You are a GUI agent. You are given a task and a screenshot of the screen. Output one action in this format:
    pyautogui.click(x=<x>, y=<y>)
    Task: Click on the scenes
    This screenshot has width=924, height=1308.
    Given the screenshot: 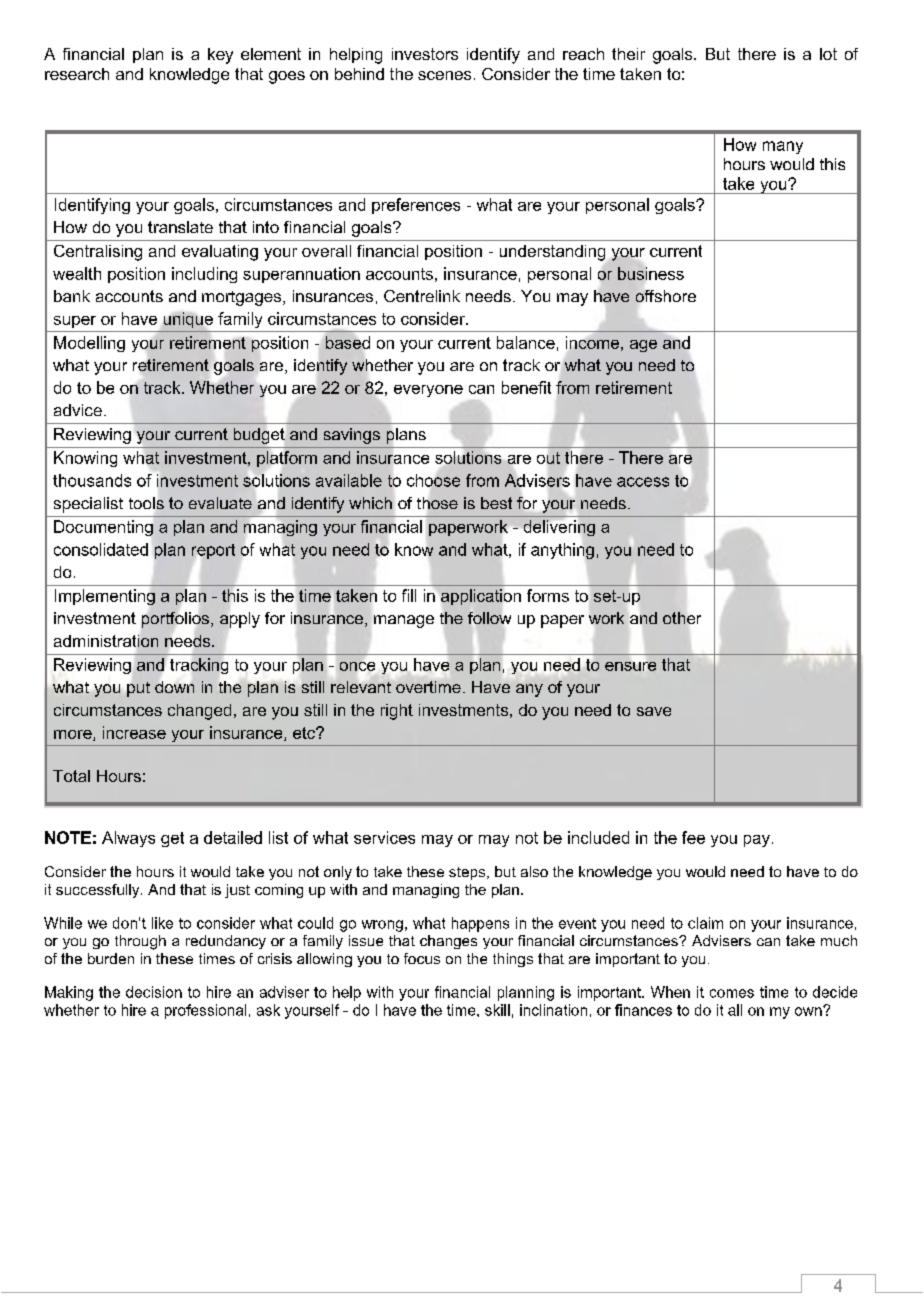 What is the action you would take?
    pyautogui.click(x=444, y=75)
